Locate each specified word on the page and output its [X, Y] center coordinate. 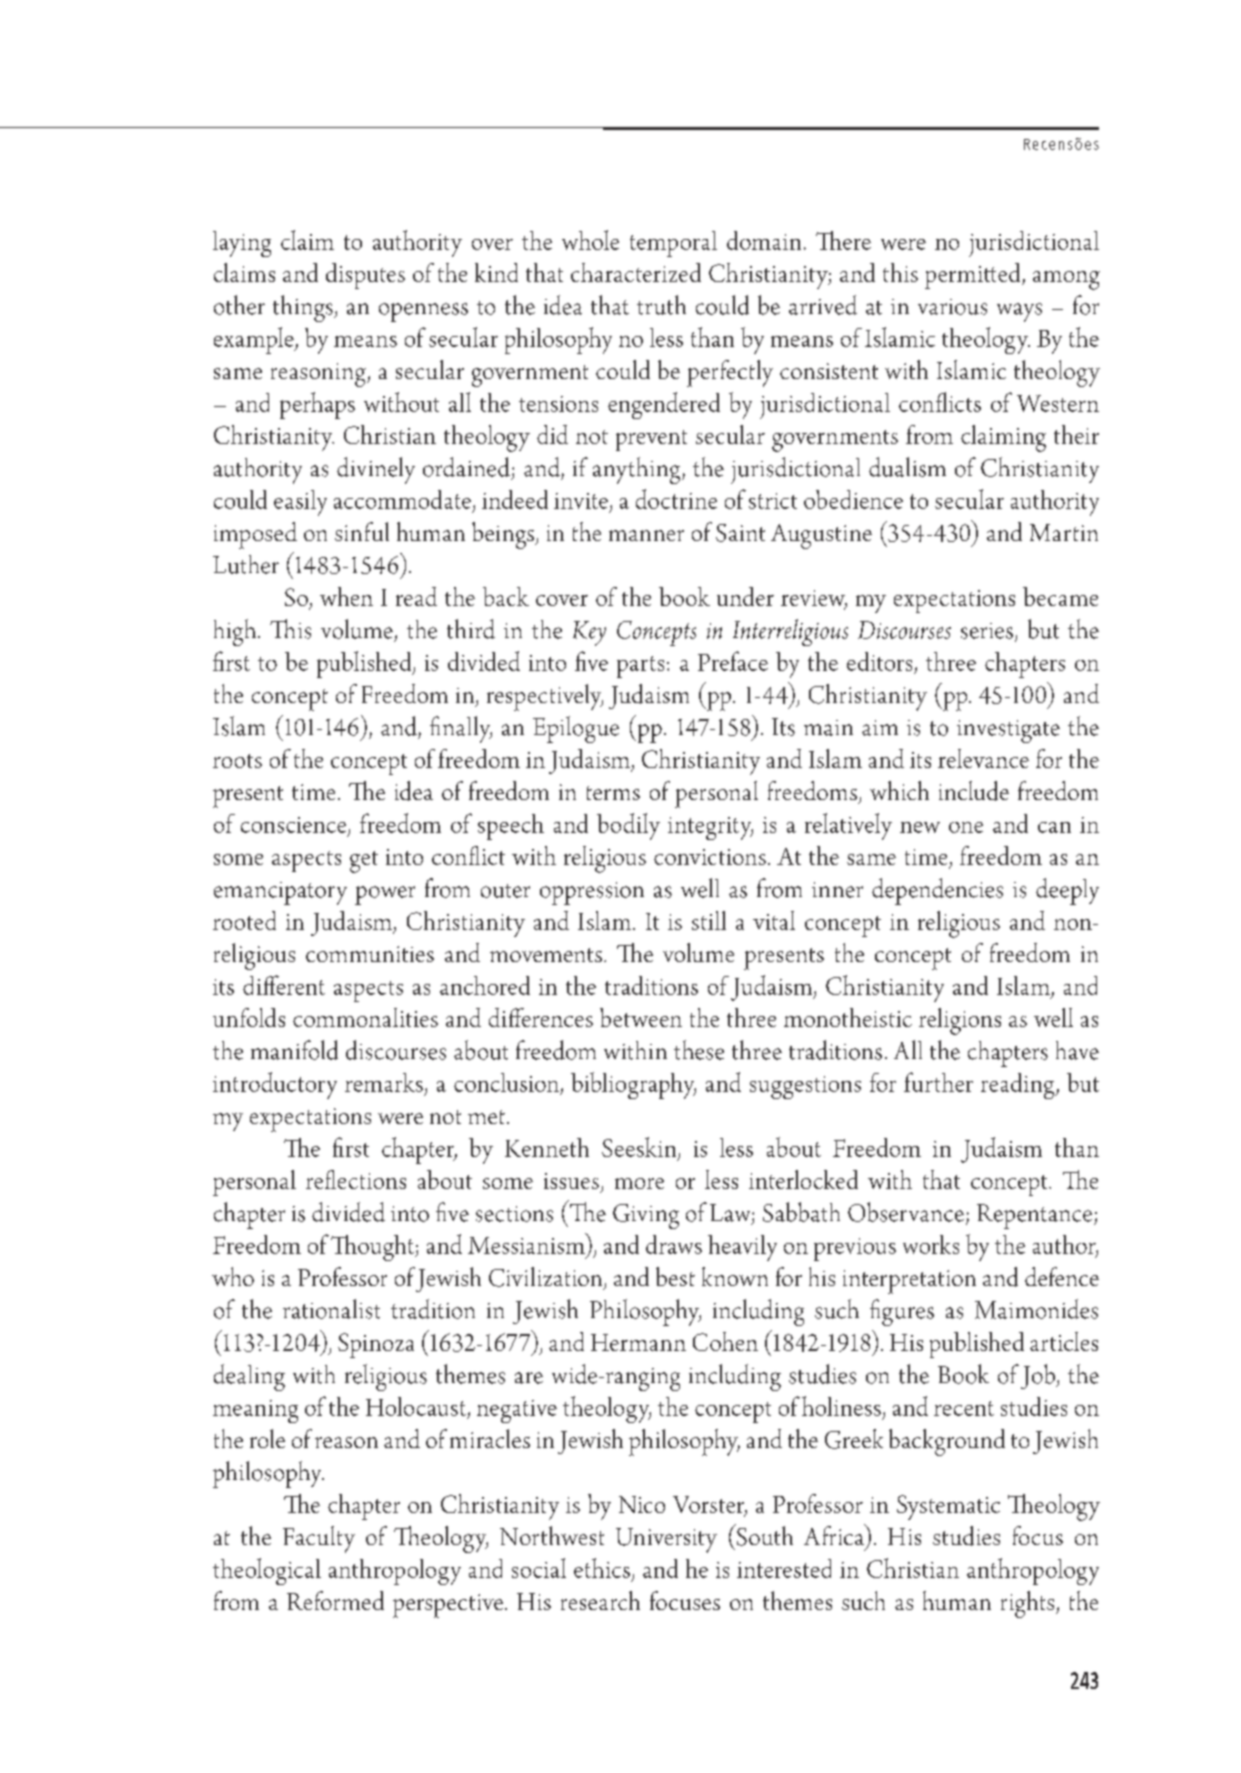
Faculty [319, 1539]
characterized [636, 272]
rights [1029, 1604]
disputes [365, 276]
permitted [974, 276]
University [666, 1540]
